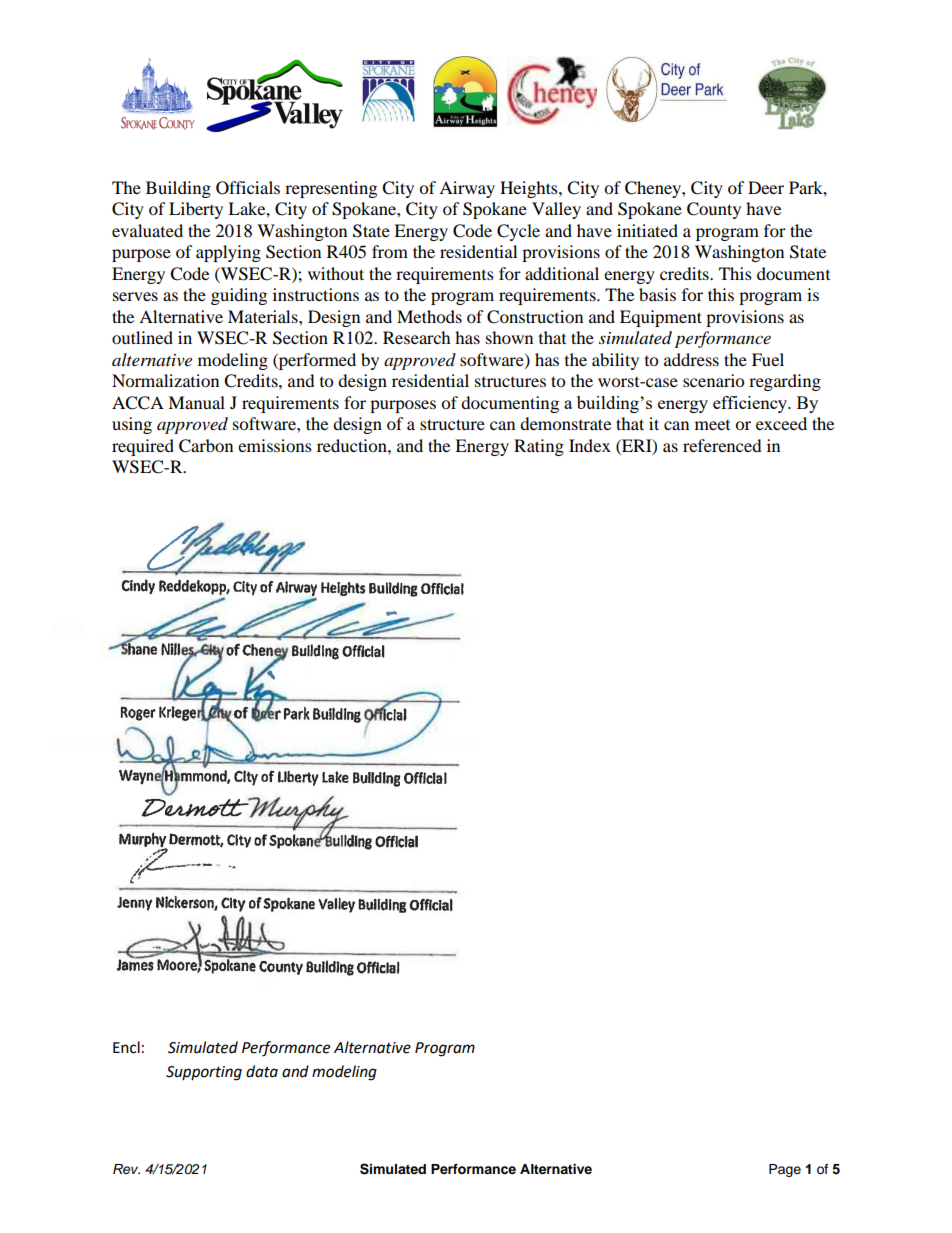 This page has width=952, height=1233. Describe the element at coordinates (262, 1071) in the page. I see `data` at that location.
